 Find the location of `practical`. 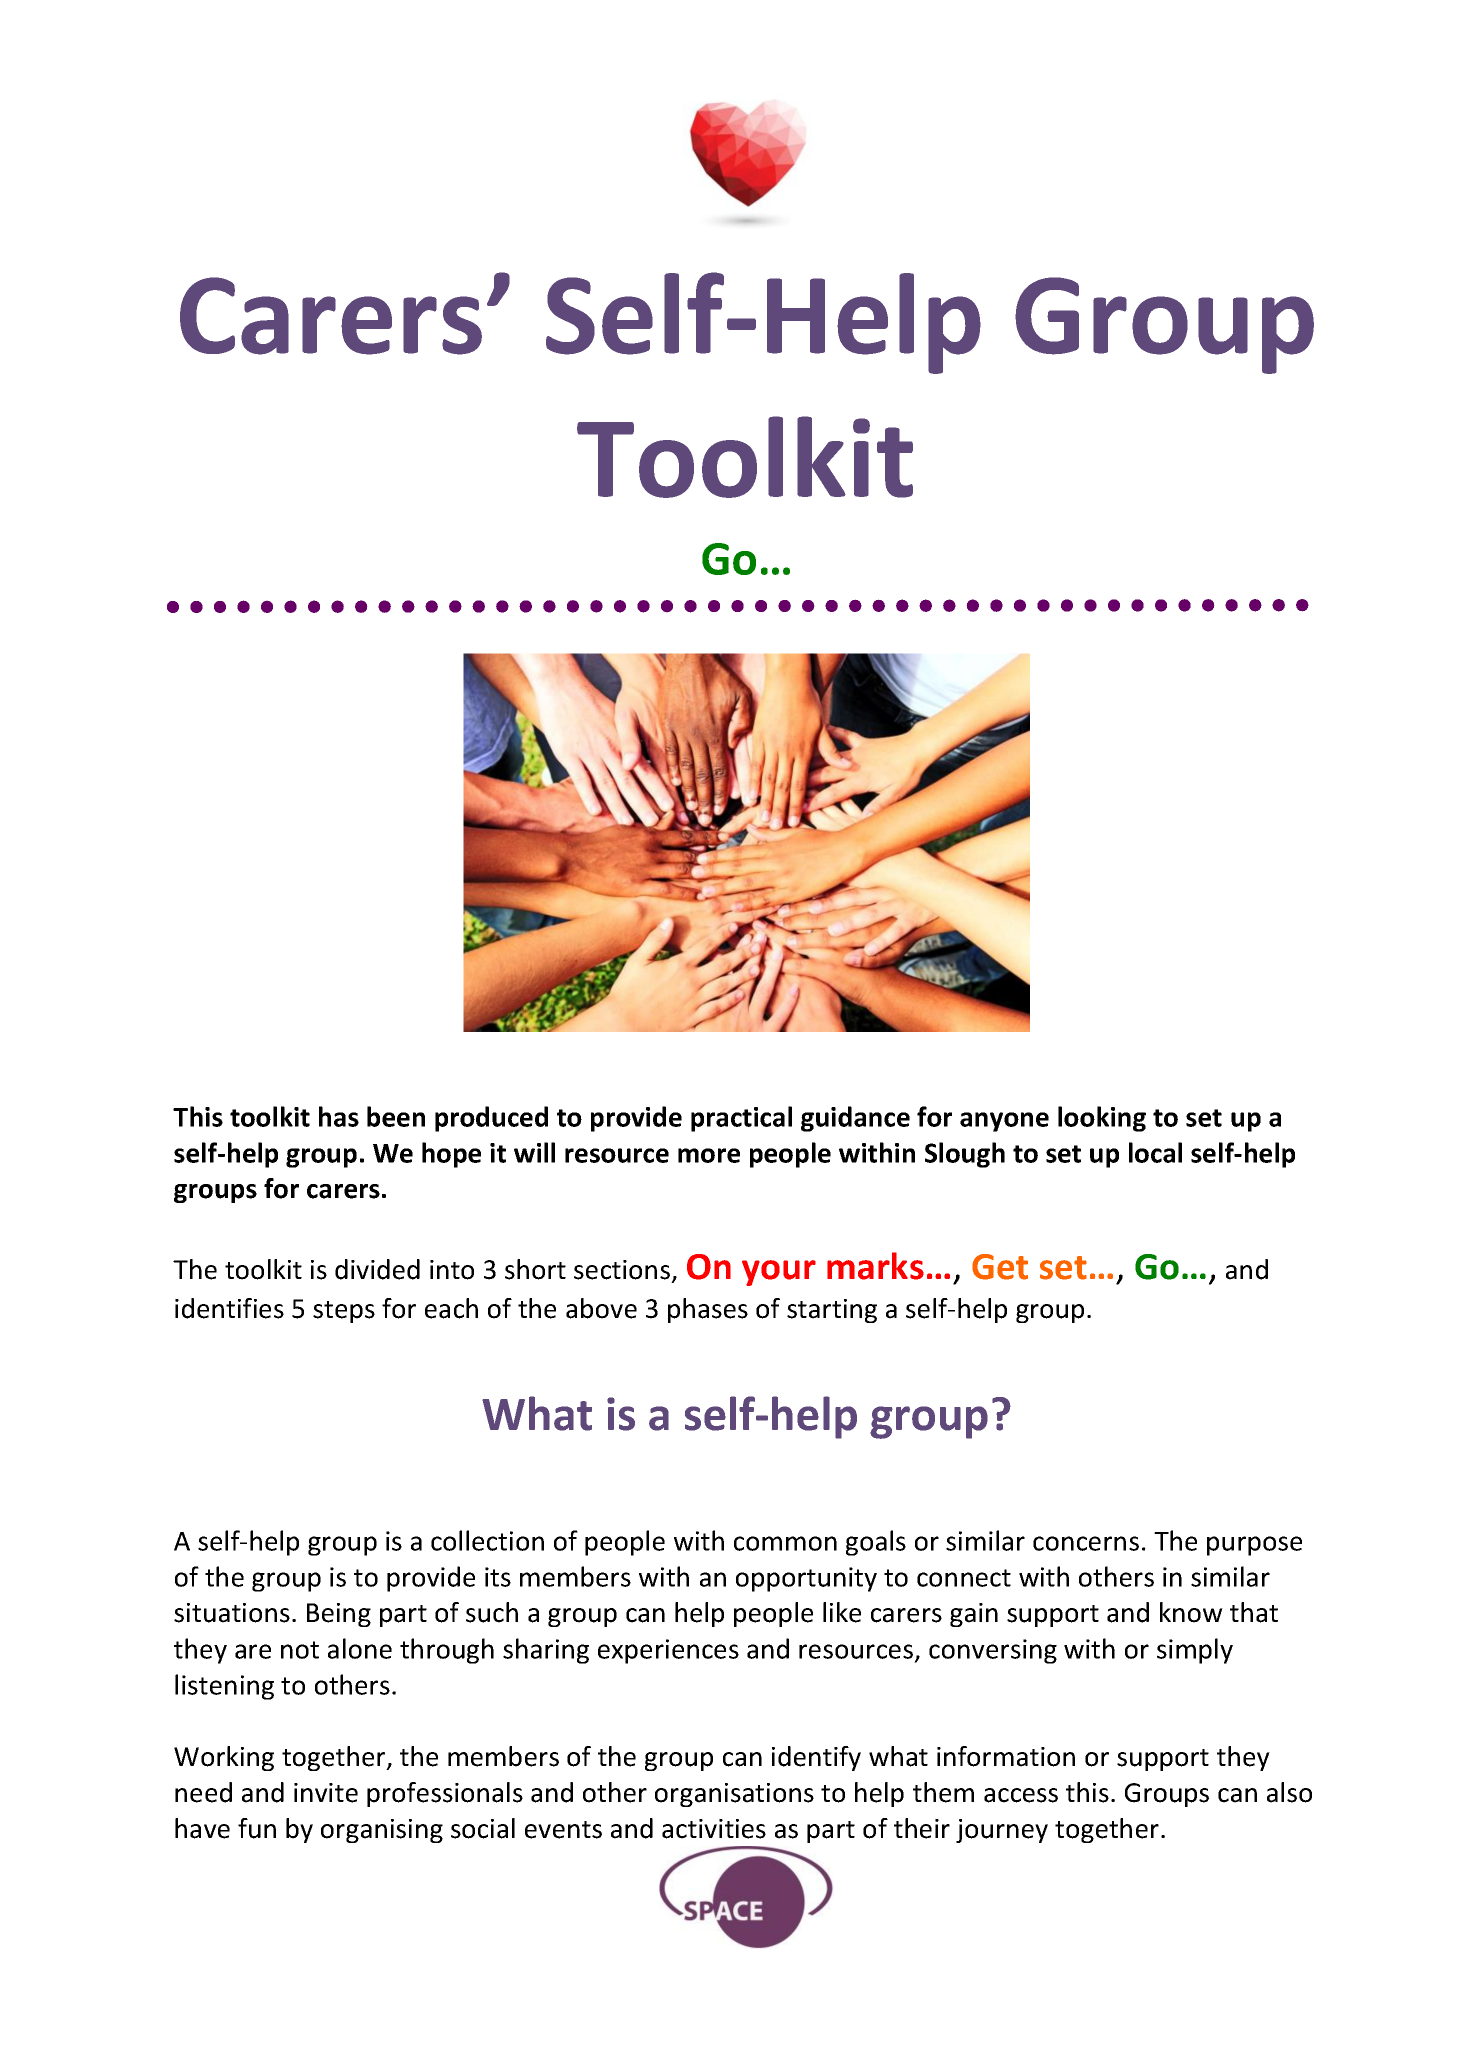

practical is located at coordinates (741, 1119).
